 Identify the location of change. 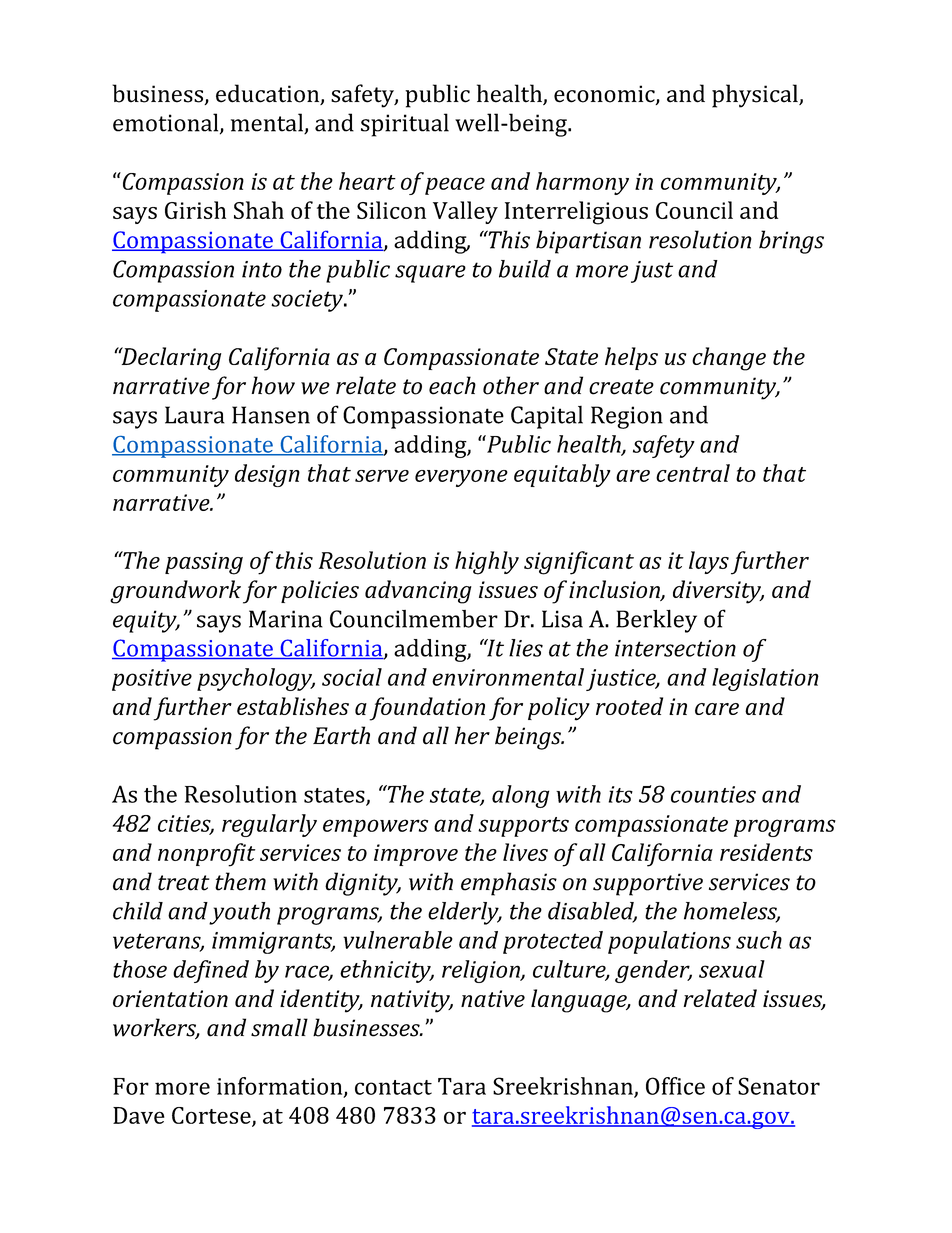
(729, 359).
